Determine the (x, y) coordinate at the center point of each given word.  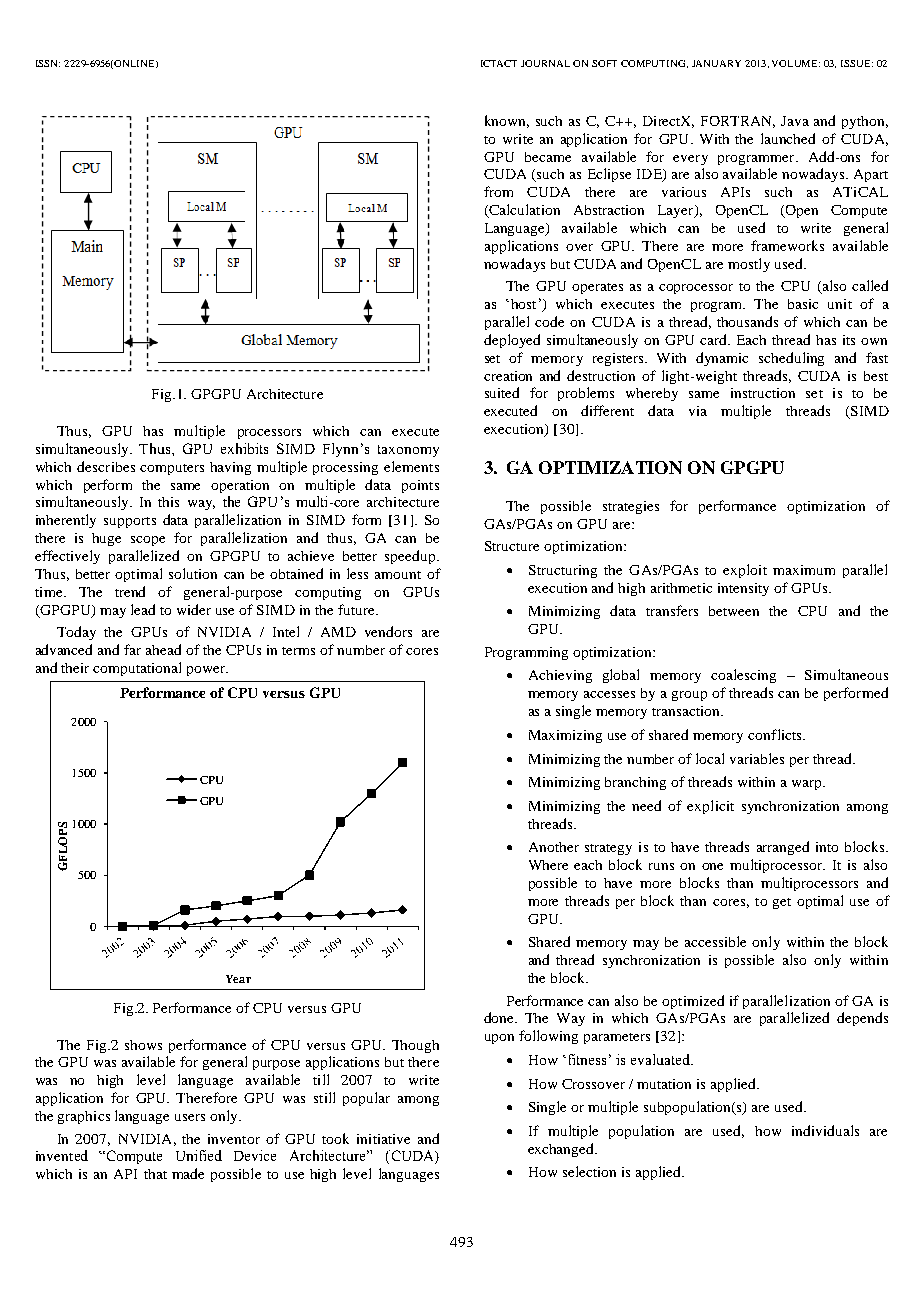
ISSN (48, 63)
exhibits (244, 448)
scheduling (791, 359)
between (734, 611)
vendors (388, 631)
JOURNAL (545, 63)
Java (795, 121)
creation (508, 376)
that (155, 1174)
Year (238, 979)
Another (554, 847)
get (782, 903)
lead (143, 609)
